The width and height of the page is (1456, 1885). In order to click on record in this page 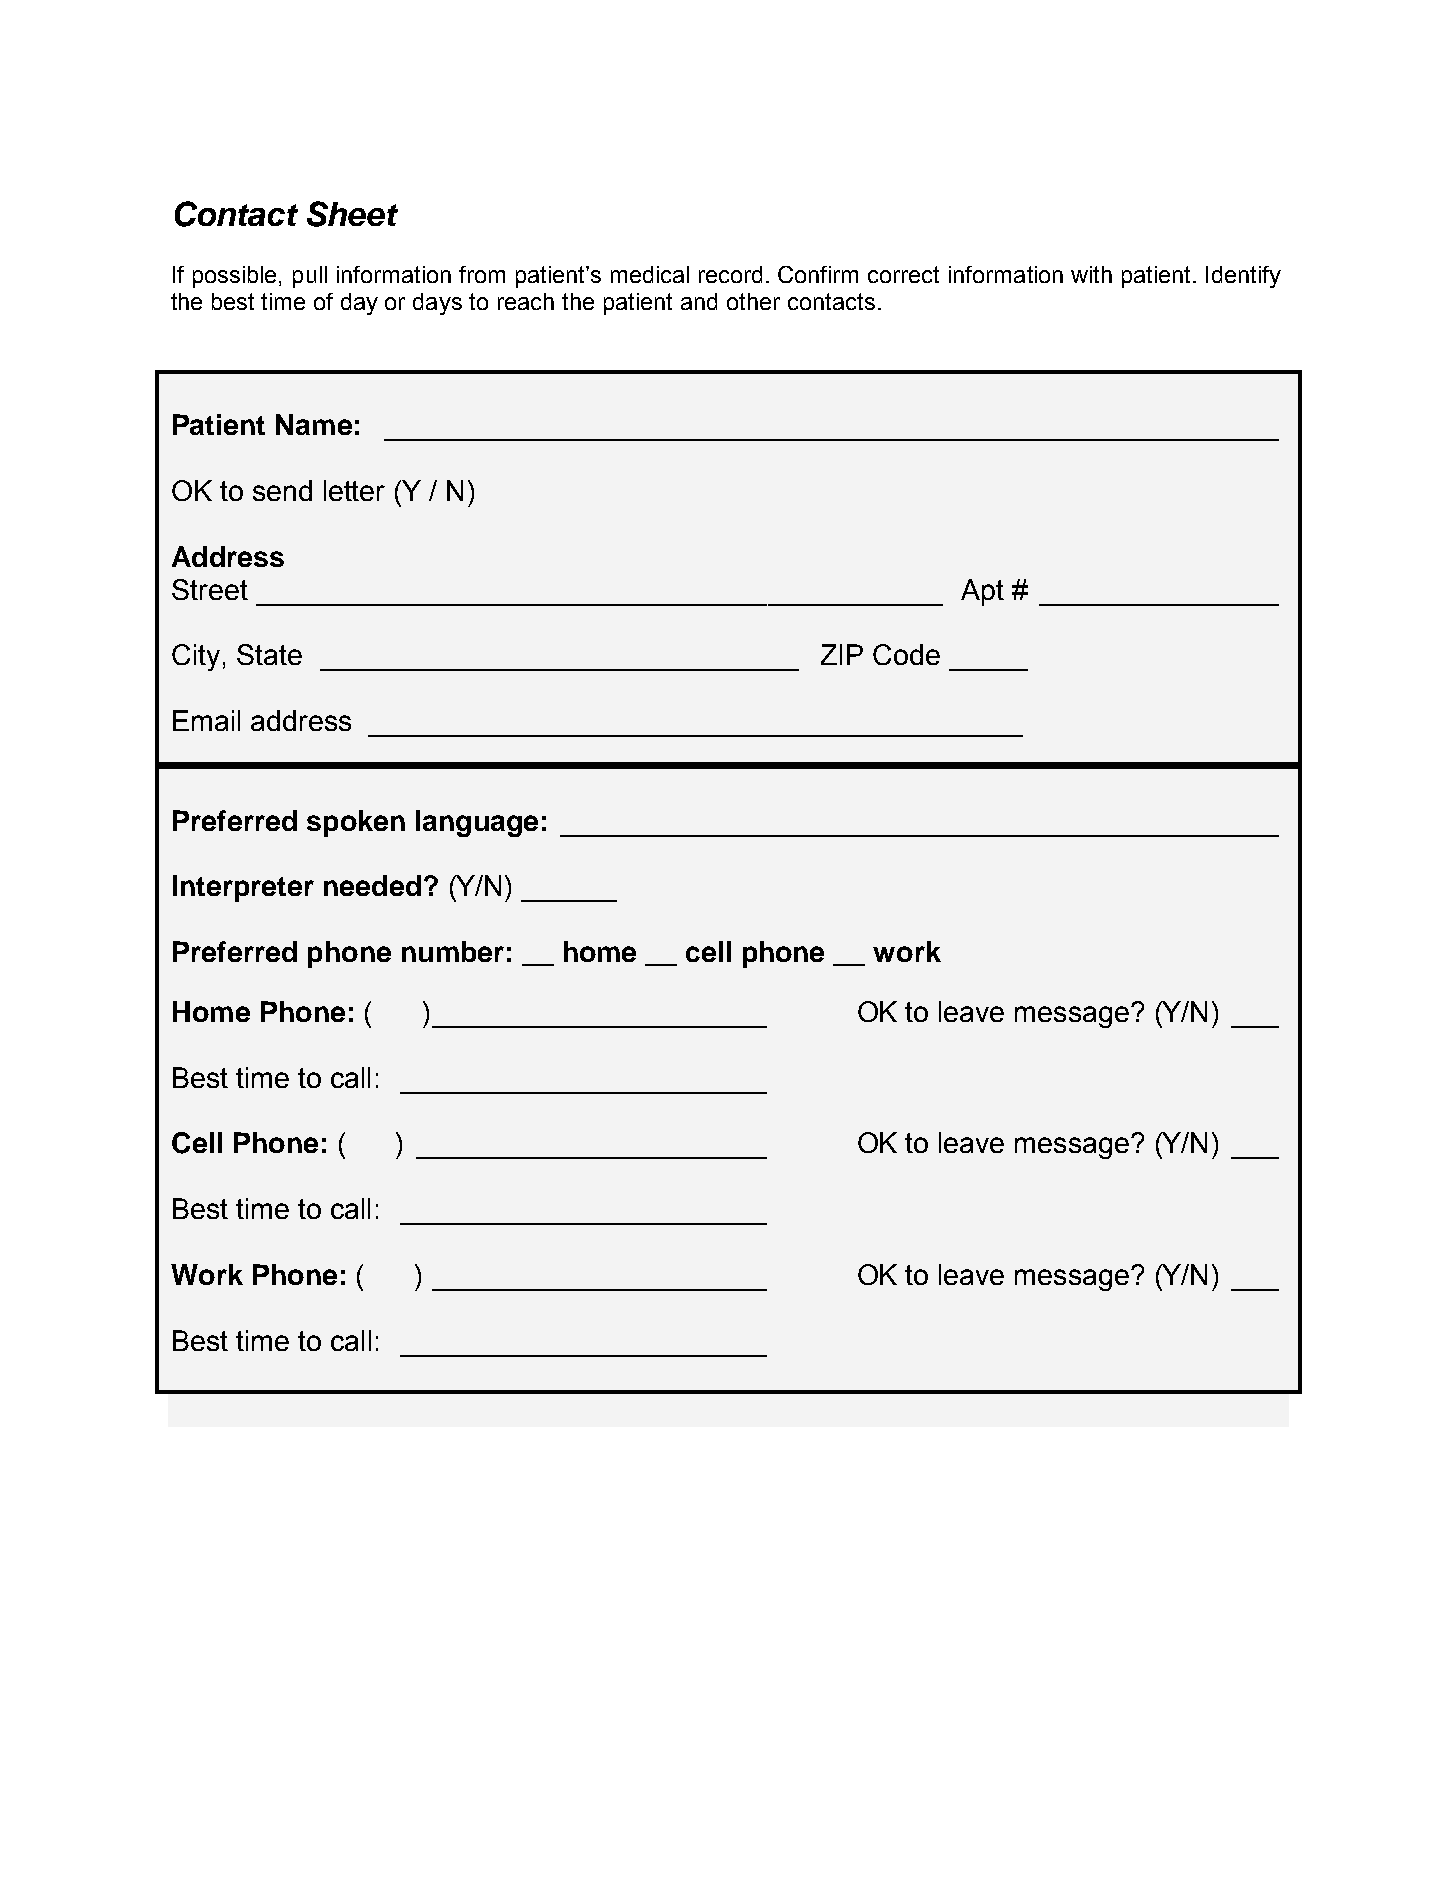, I will do `click(730, 274)`.
